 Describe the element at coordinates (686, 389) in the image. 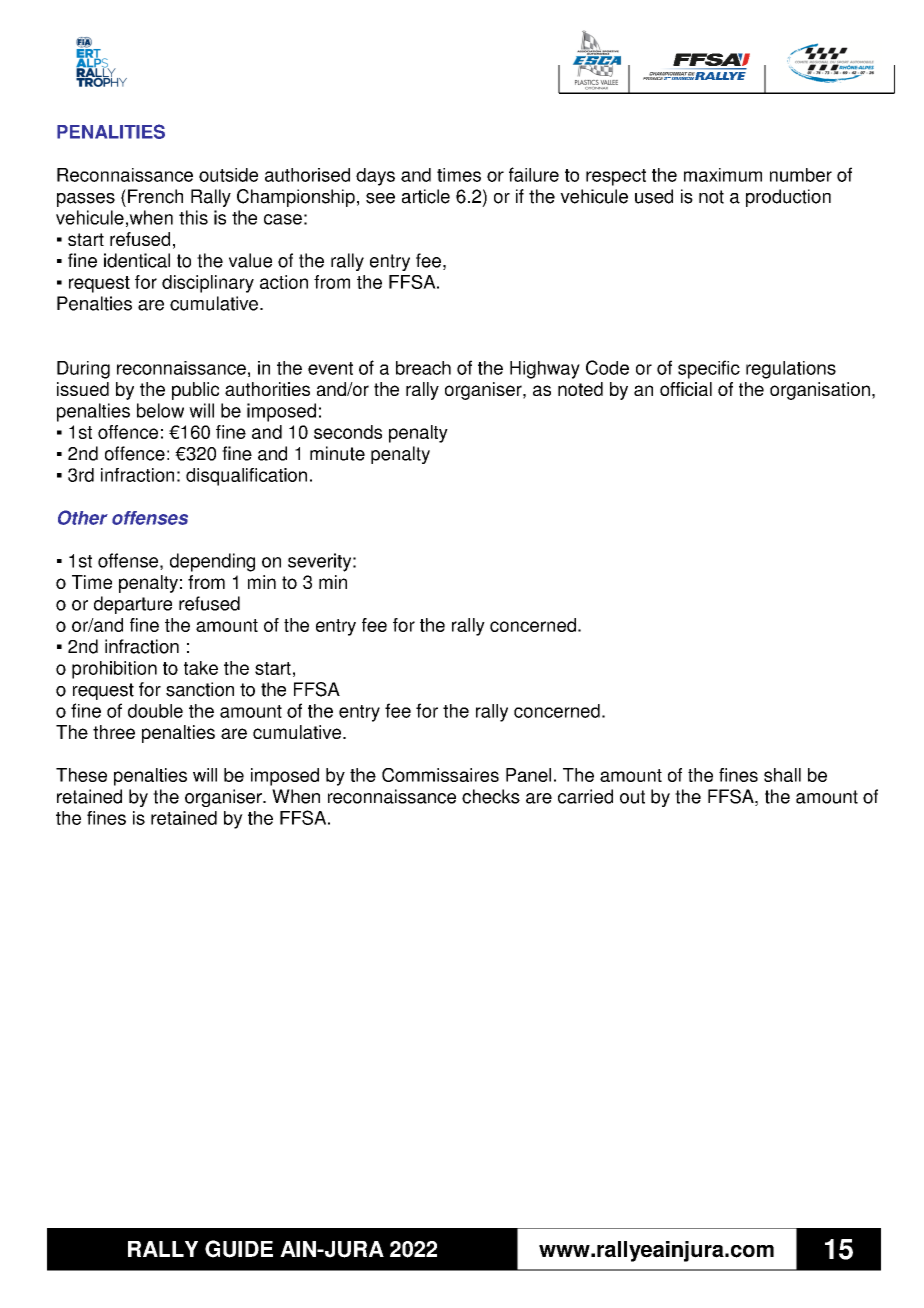

I see `official` at that location.
